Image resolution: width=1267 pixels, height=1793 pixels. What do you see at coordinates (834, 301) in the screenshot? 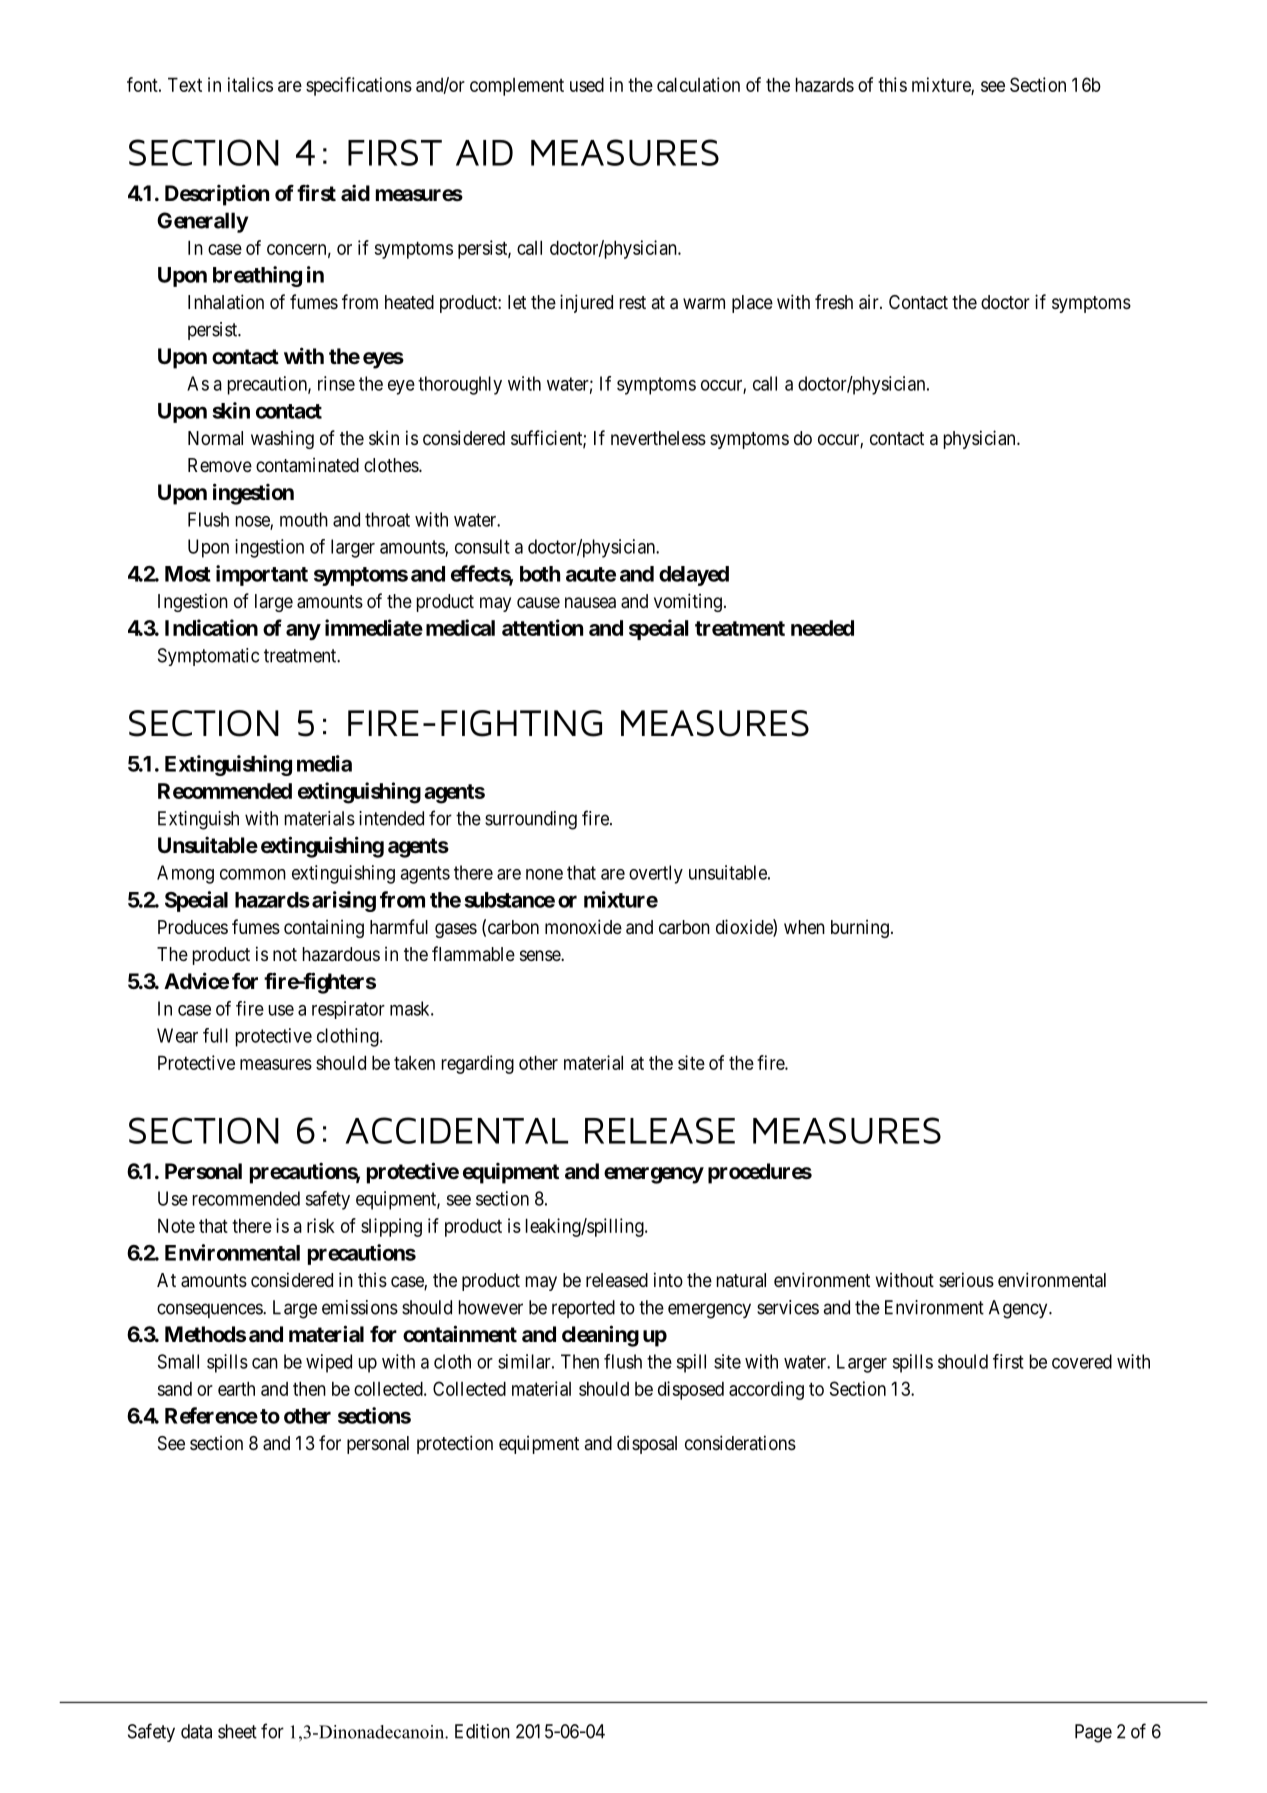
I see `fresh` at bounding box center [834, 301].
